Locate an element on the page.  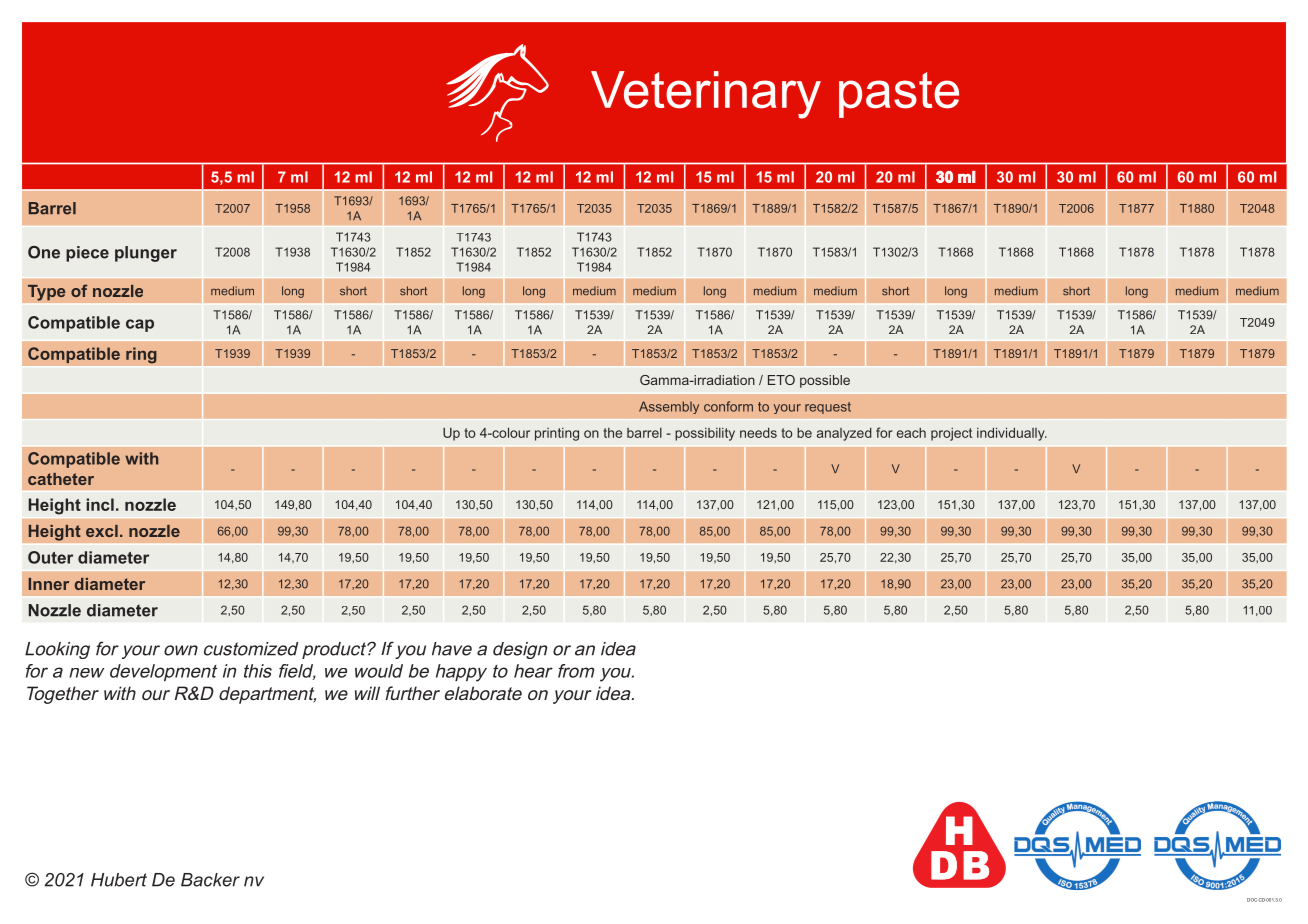
analyzed is located at coordinates (844, 434).
